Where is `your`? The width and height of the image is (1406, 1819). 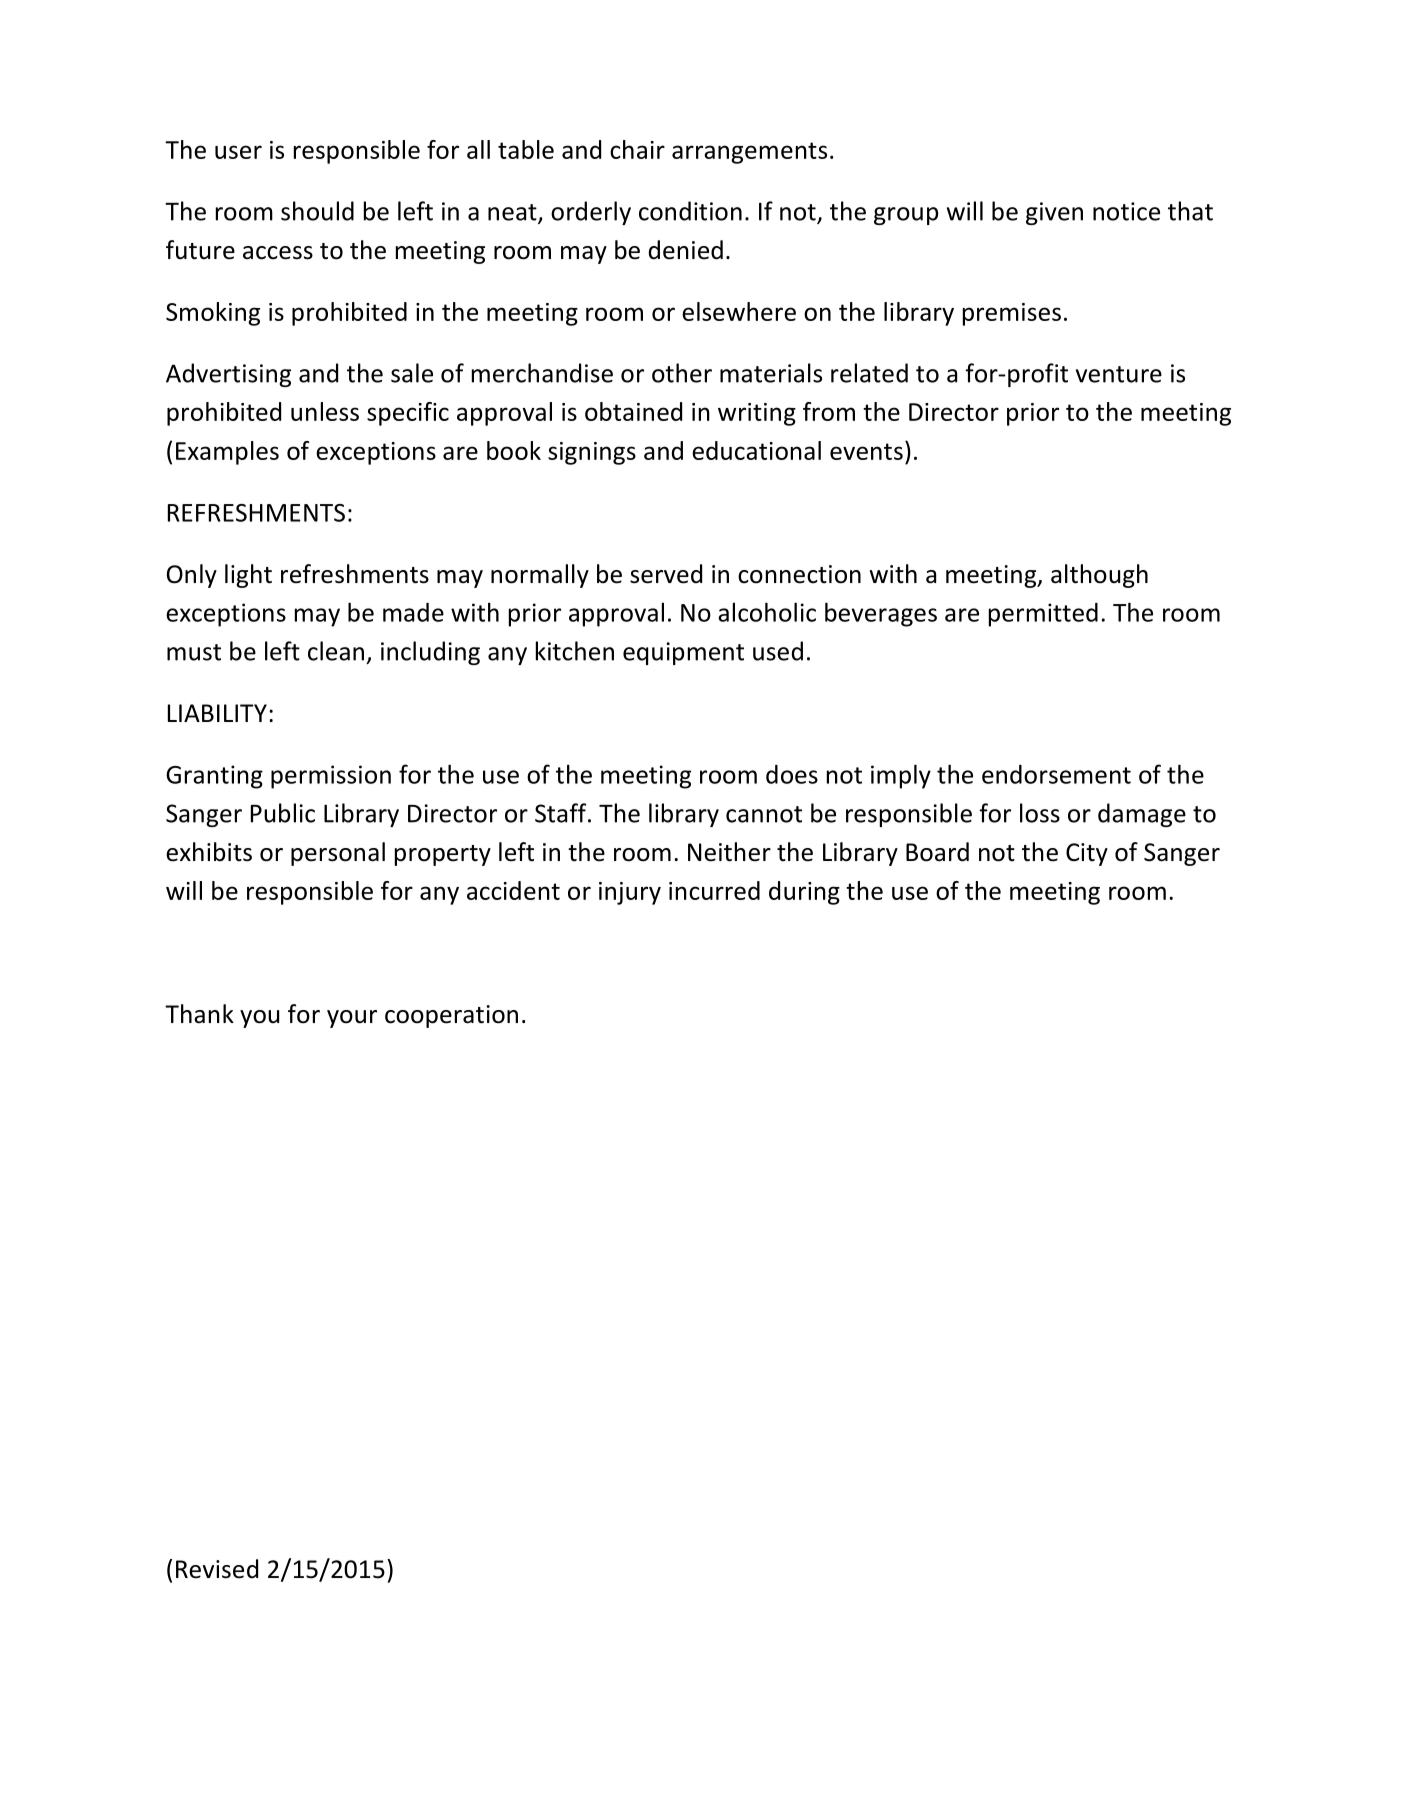
your is located at coordinates (352, 1019).
